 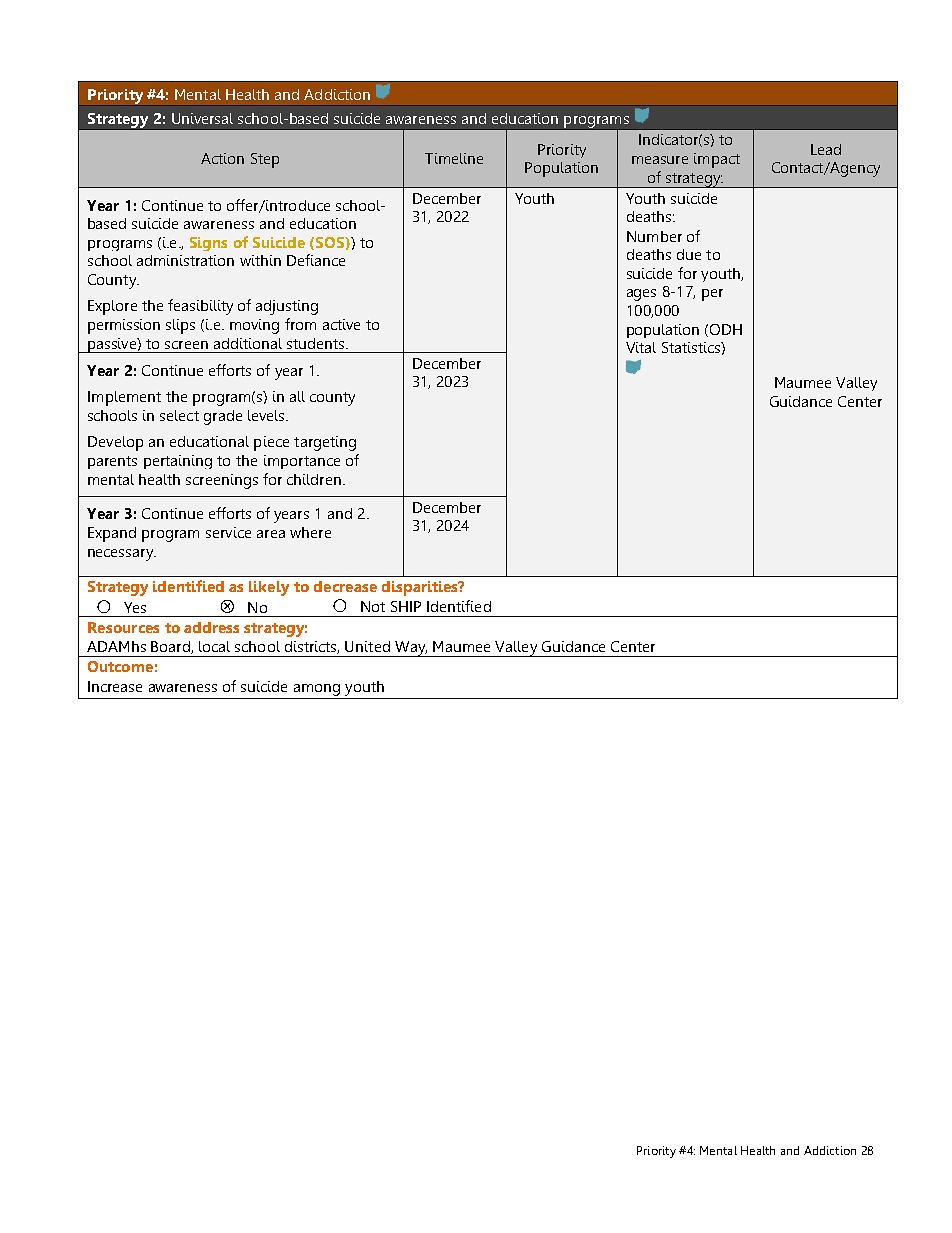 What do you see at coordinates (314, 479) in the page?
I see `children` at bounding box center [314, 479].
